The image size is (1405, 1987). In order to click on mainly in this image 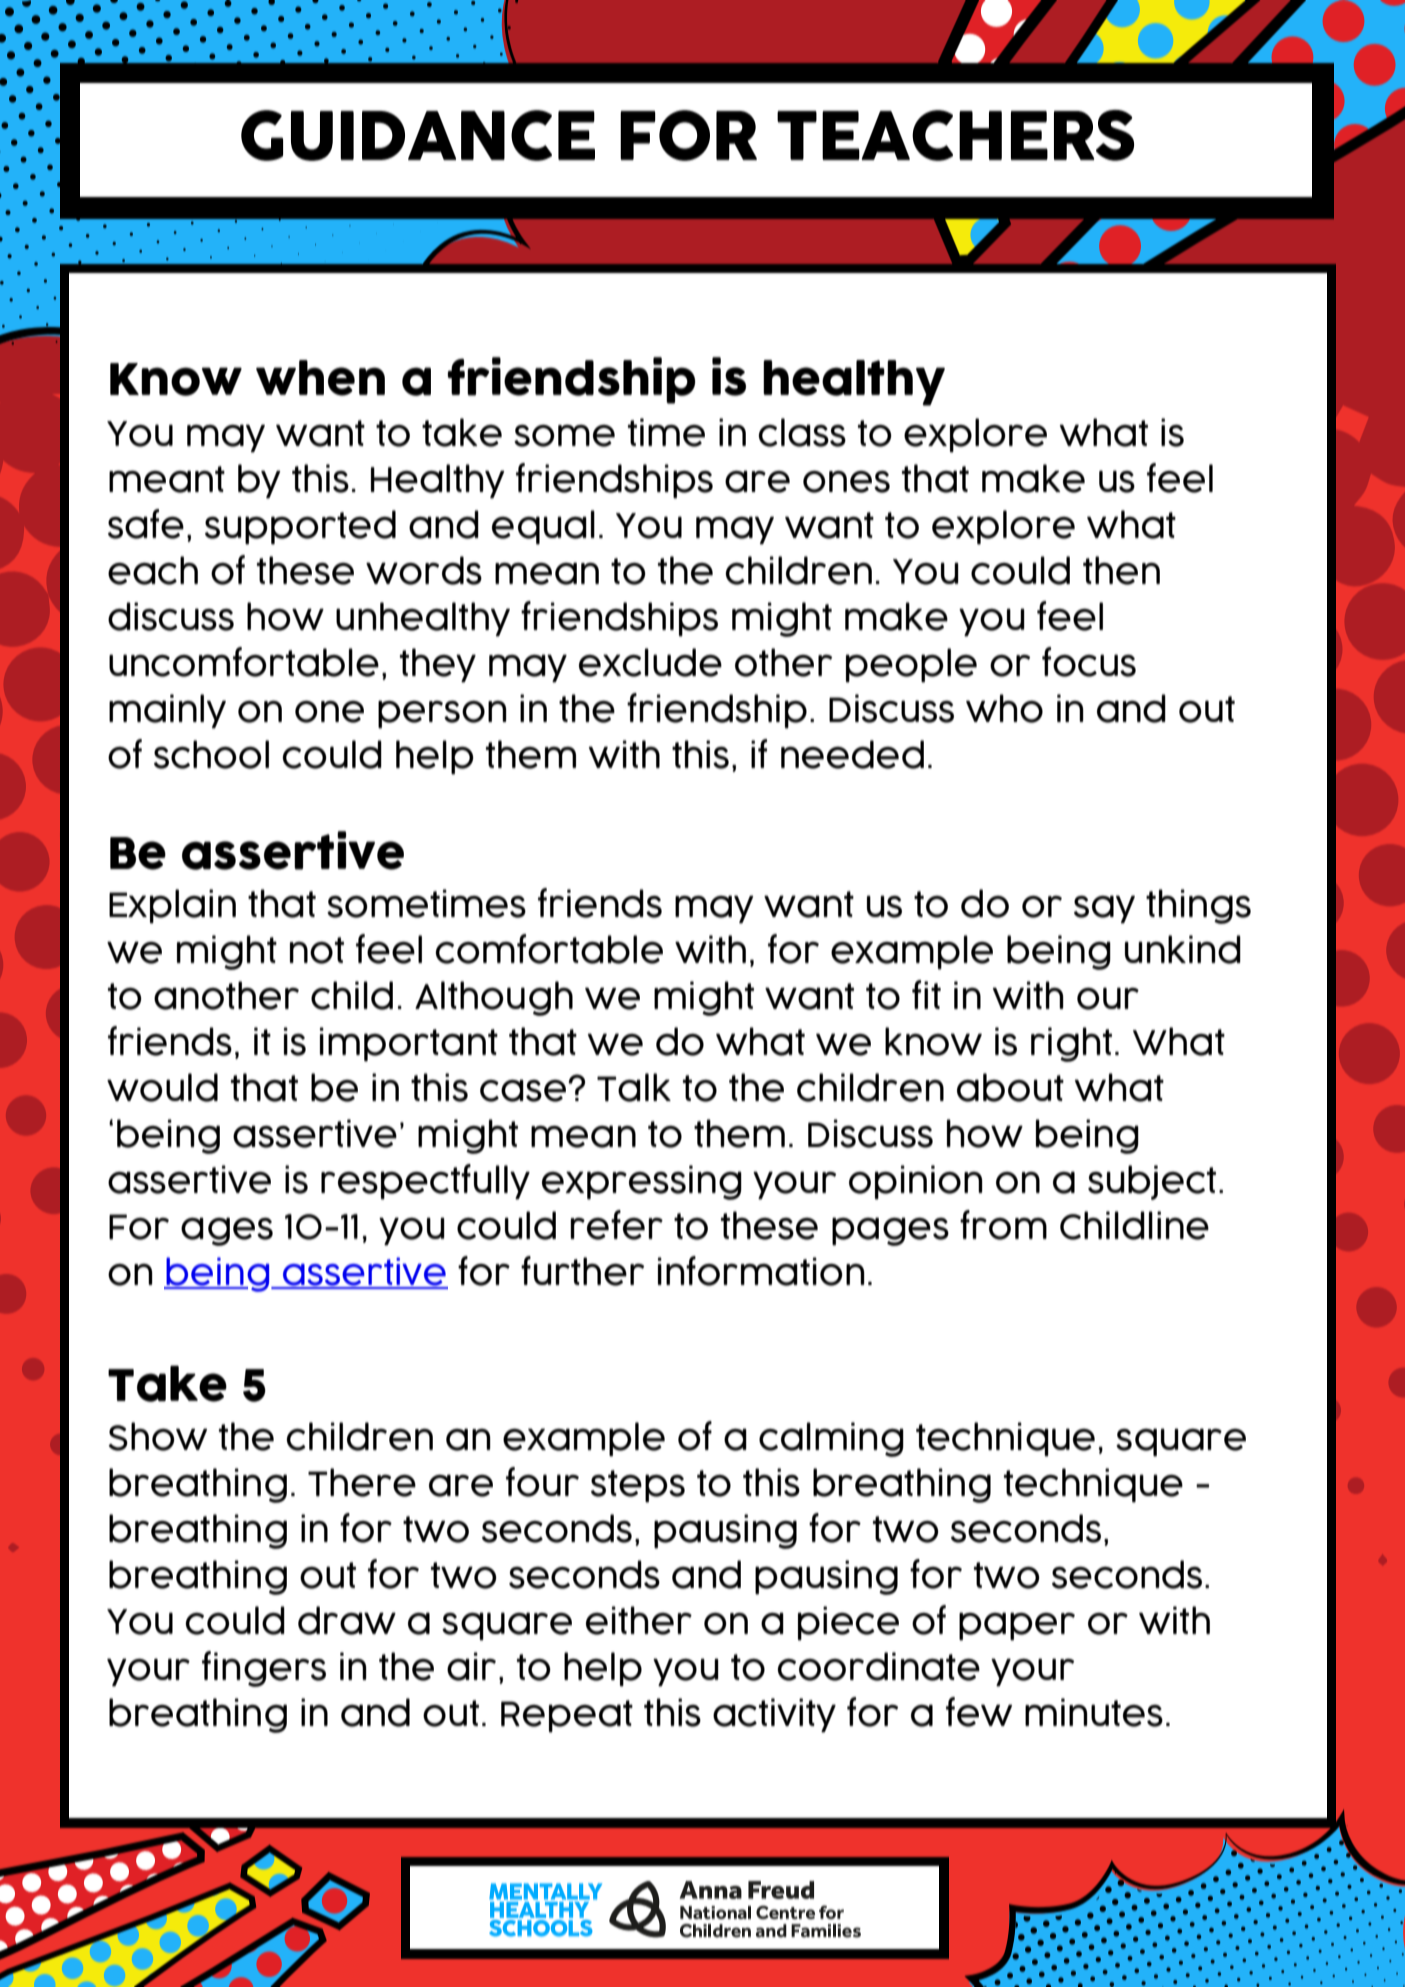, I will do `click(167, 711)`.
